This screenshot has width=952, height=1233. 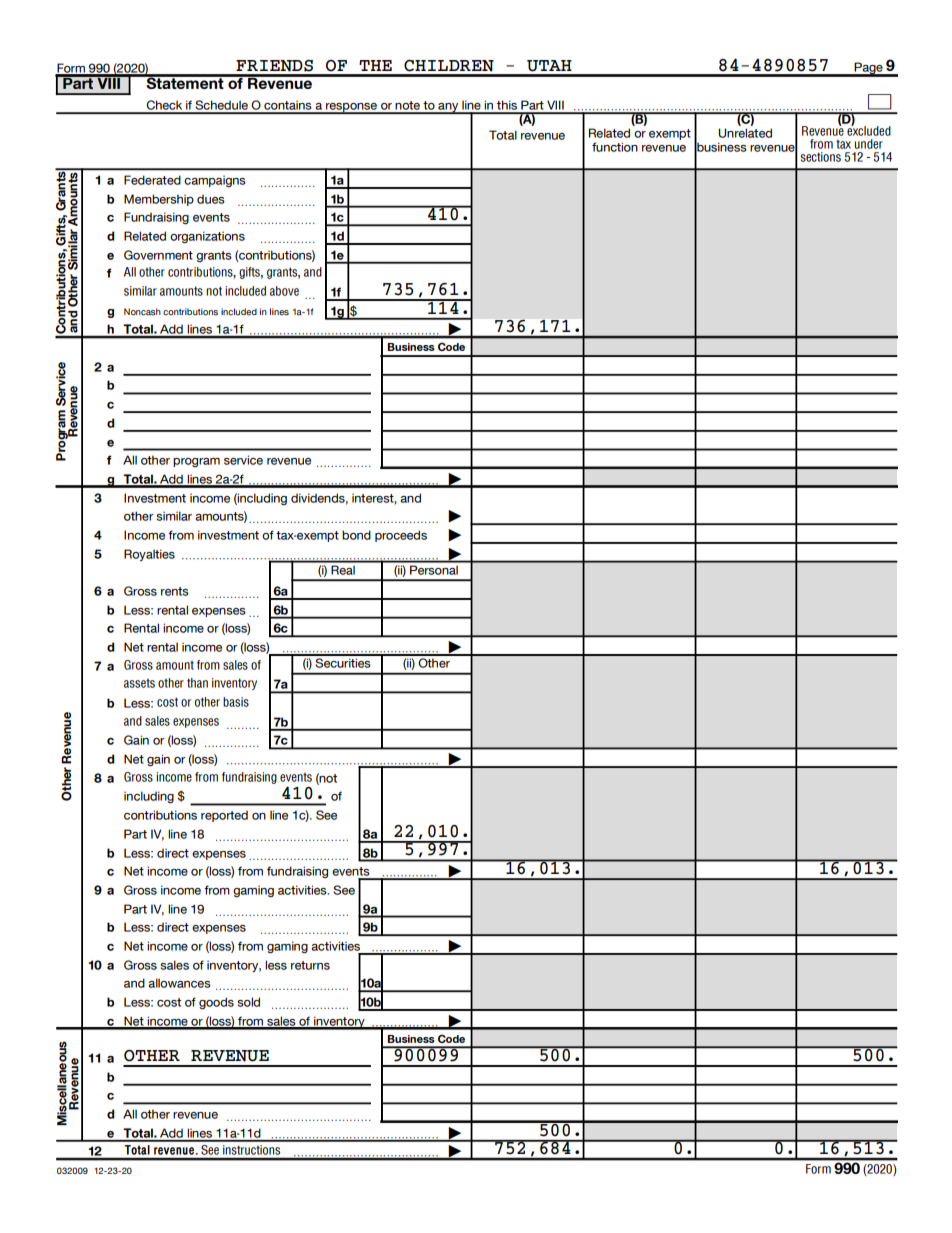 I want to click on proceeds, so click(x=401, y=536).
